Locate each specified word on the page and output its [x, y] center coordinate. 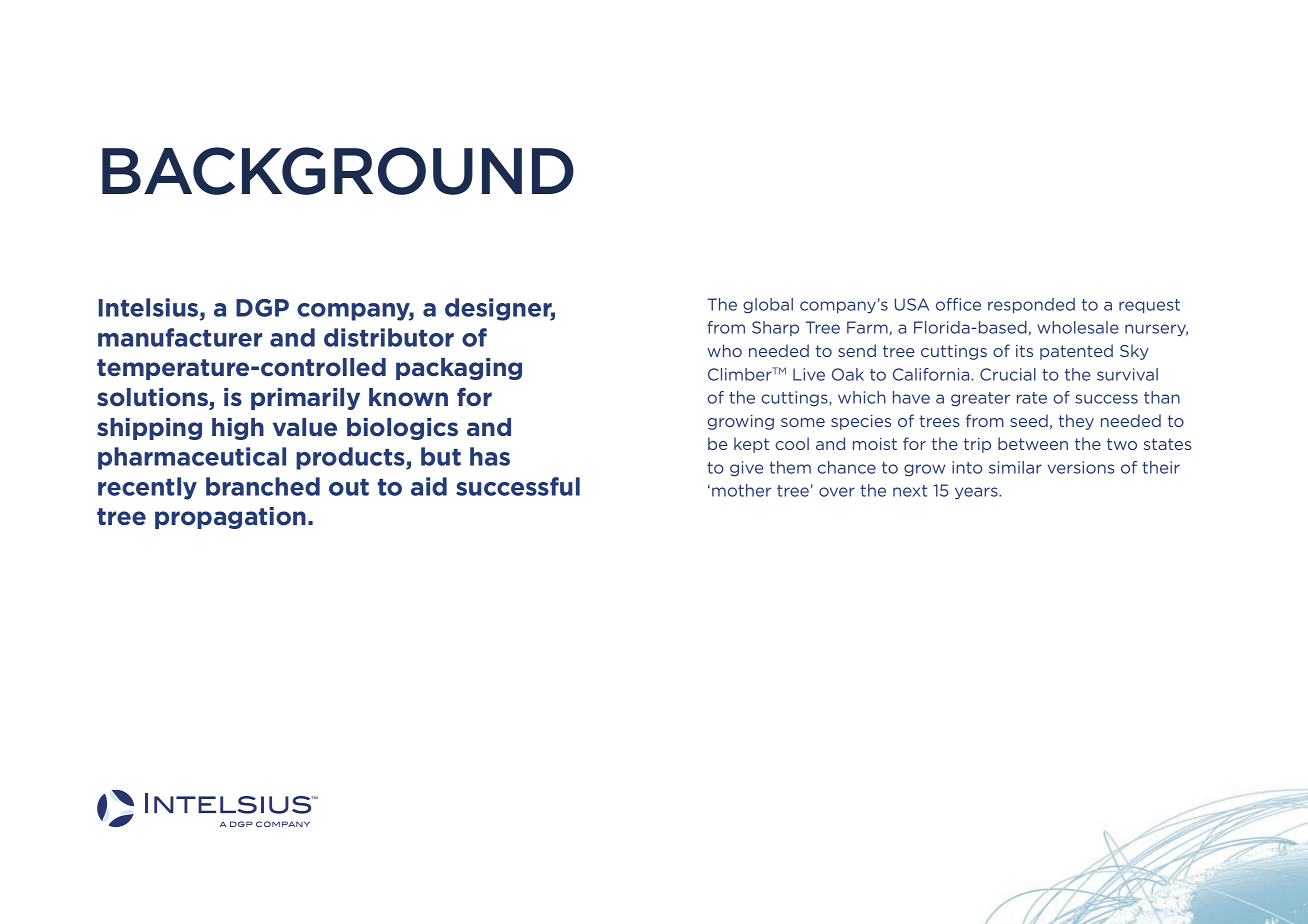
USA [912, 304]
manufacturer [180, 337]
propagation [230, 518]
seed [1029, 420]
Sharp [775, 328]
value [305, 427]
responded [1031, 305]
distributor [389, 337]
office [958, 304]
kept [751, 445]
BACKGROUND [338, 171]
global [768, 305]
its [1024, 351]
